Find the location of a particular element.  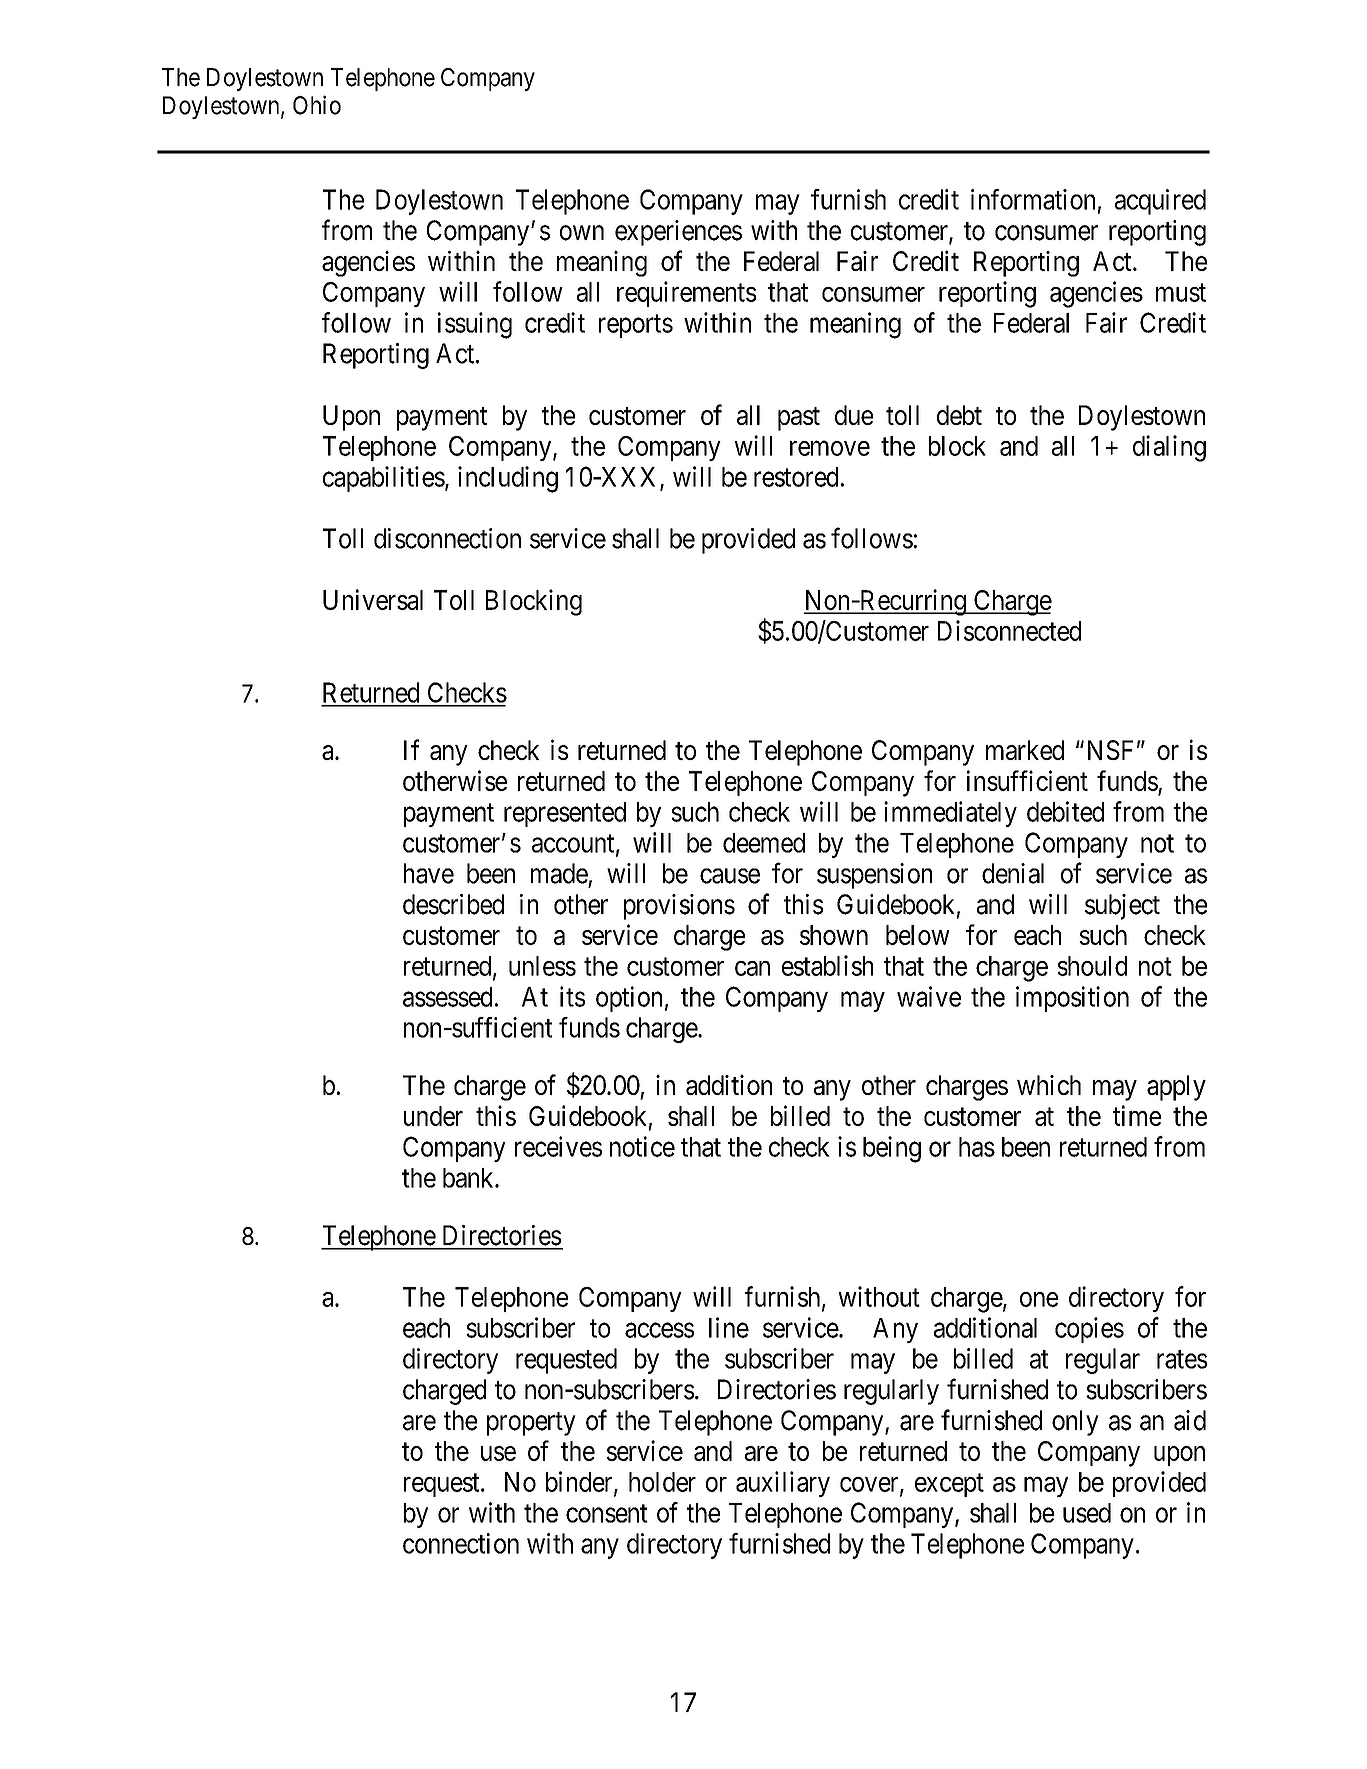

property is located at coordinates (531, 1424).
